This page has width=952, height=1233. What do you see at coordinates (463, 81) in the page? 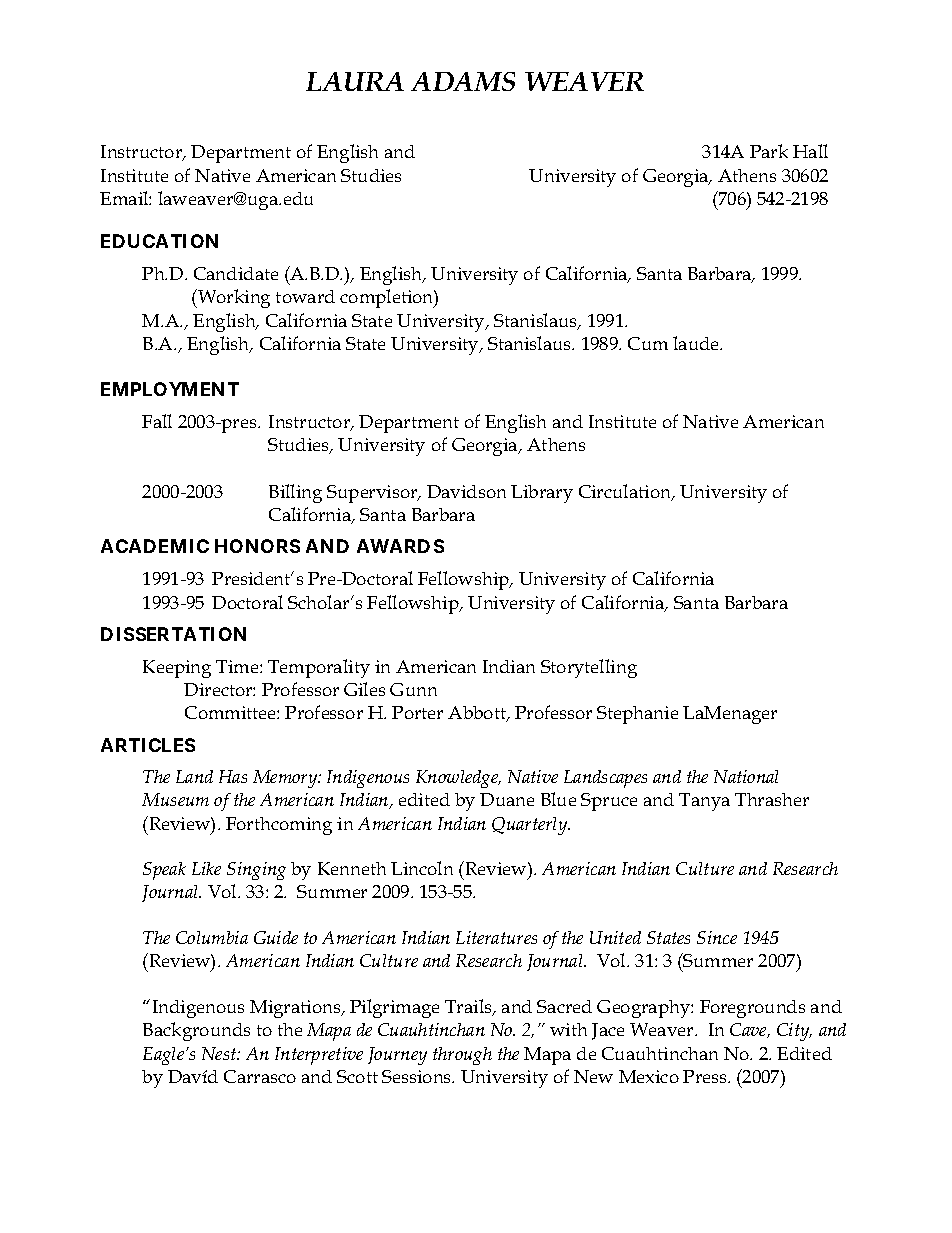
I see `ADAMS` at bounding box center [463, 81].
